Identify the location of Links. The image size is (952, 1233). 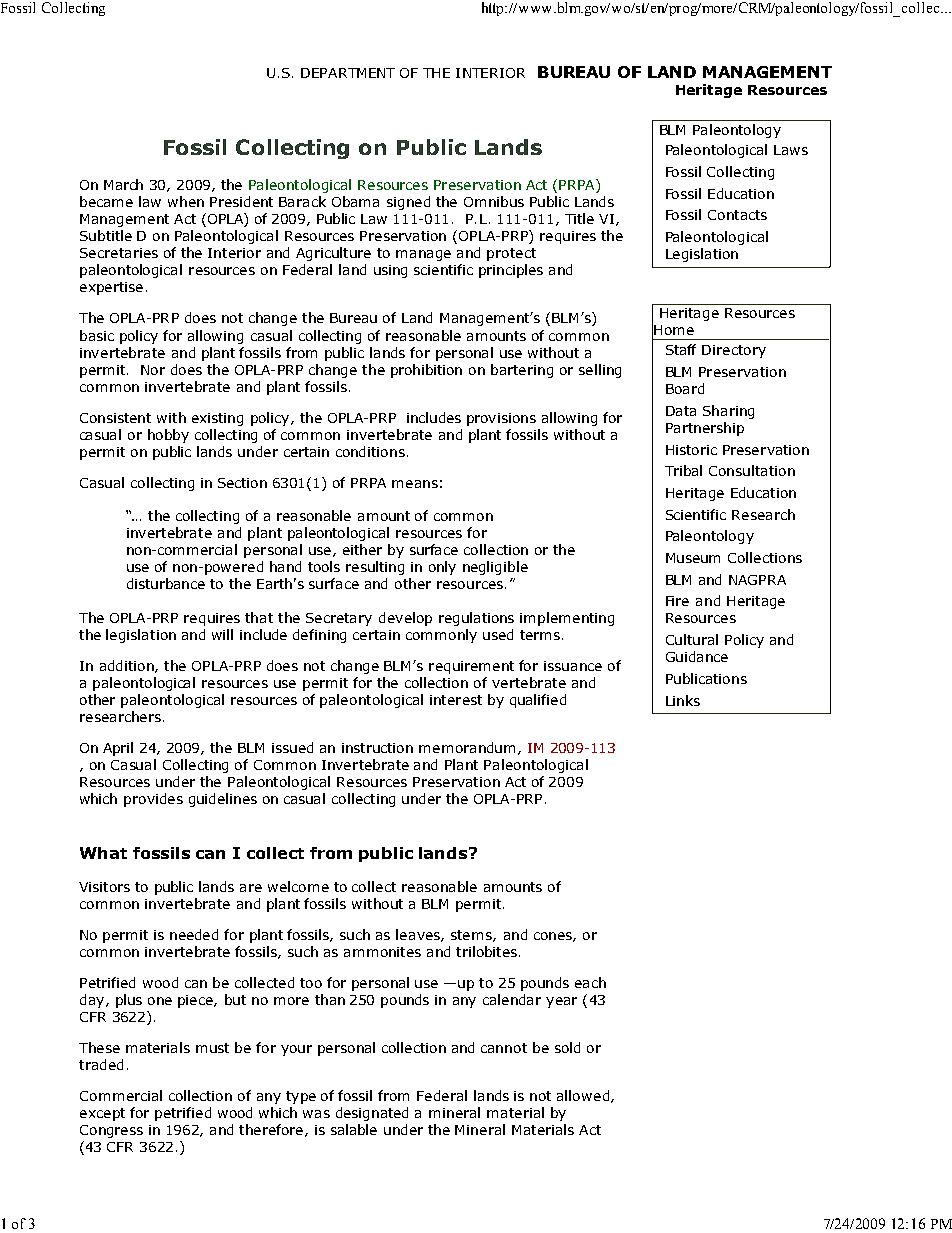
(683, 700).
